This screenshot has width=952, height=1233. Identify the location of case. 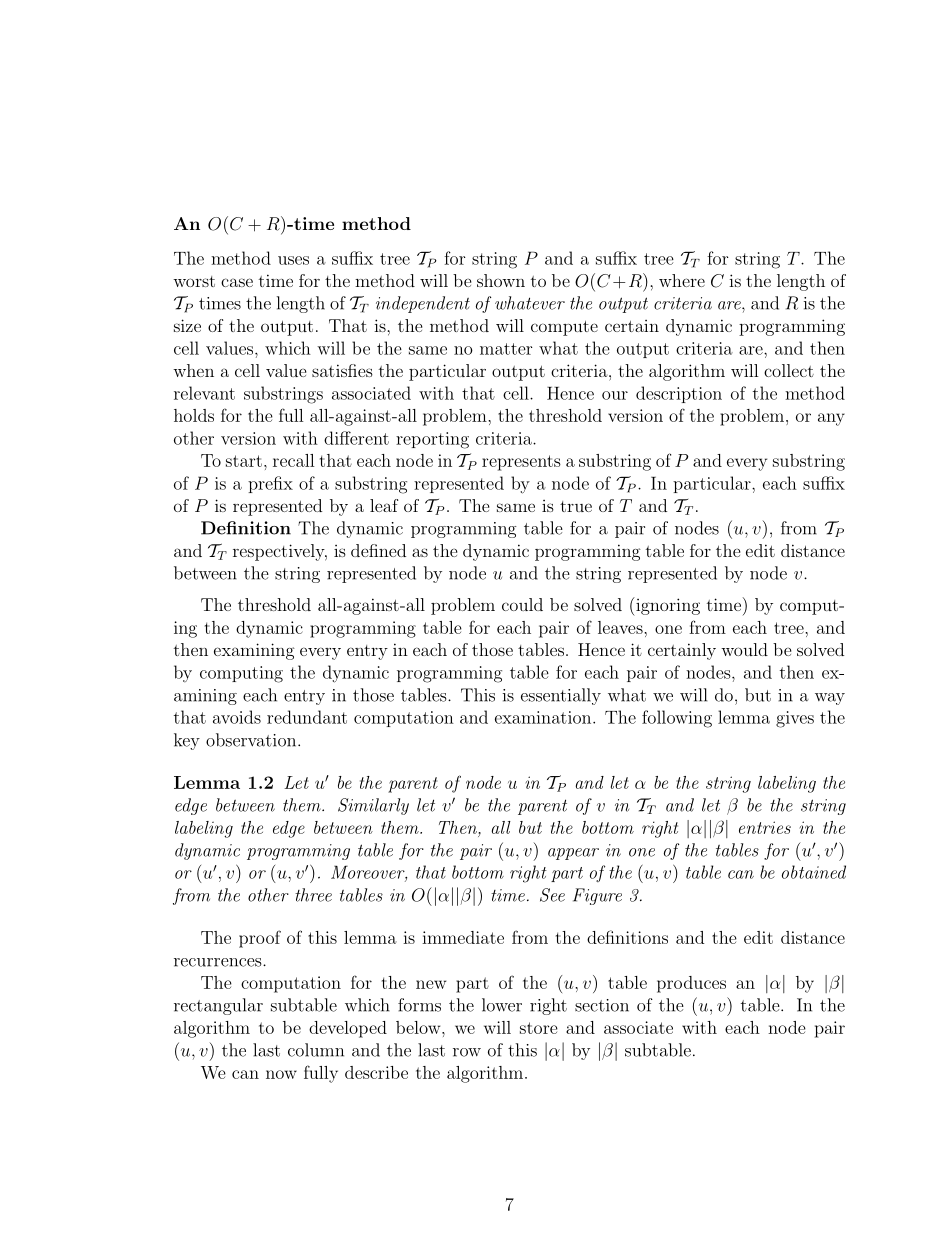
(237, 282).
